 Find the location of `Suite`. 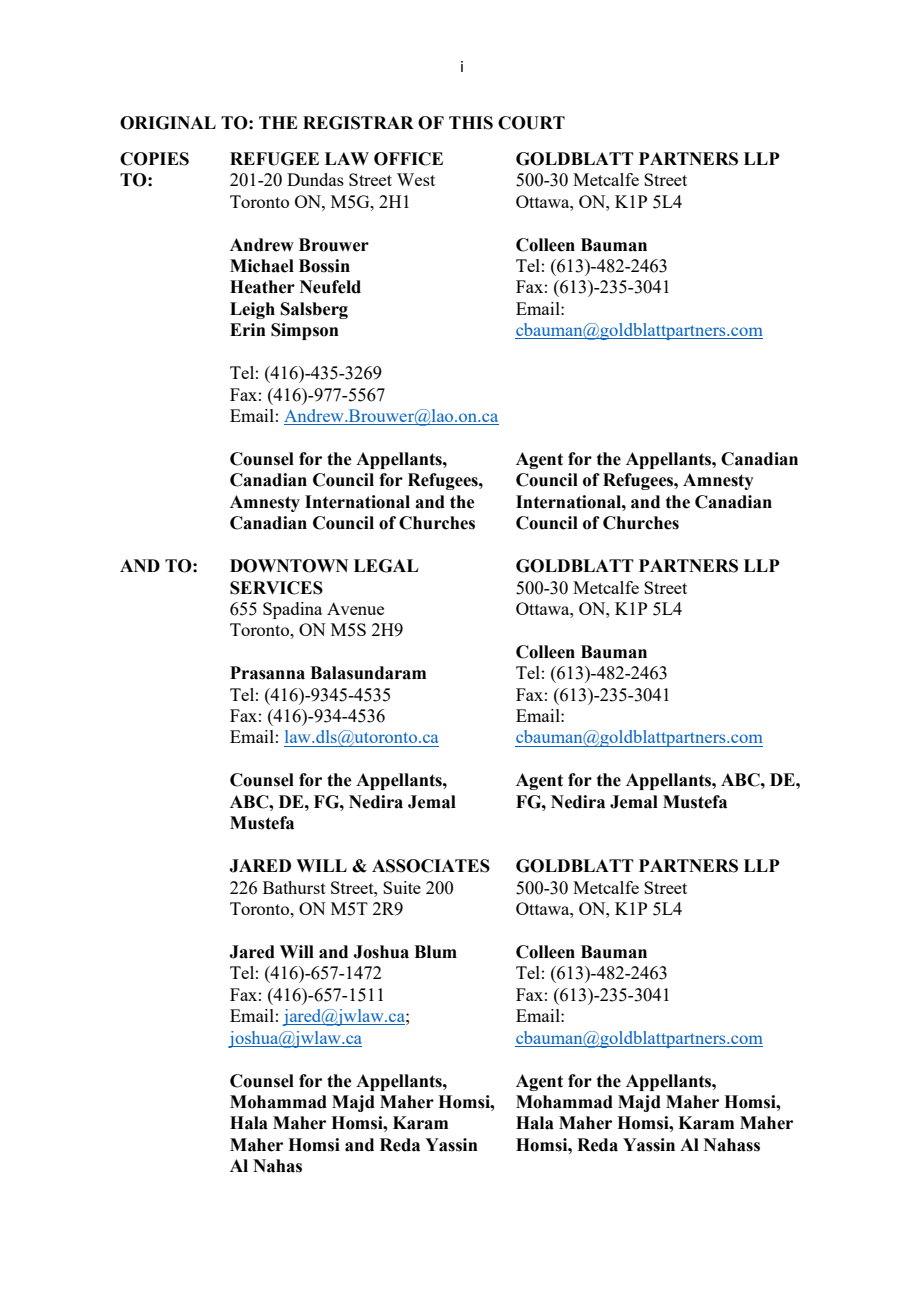

Suite is located at coordinates (402, 887).
